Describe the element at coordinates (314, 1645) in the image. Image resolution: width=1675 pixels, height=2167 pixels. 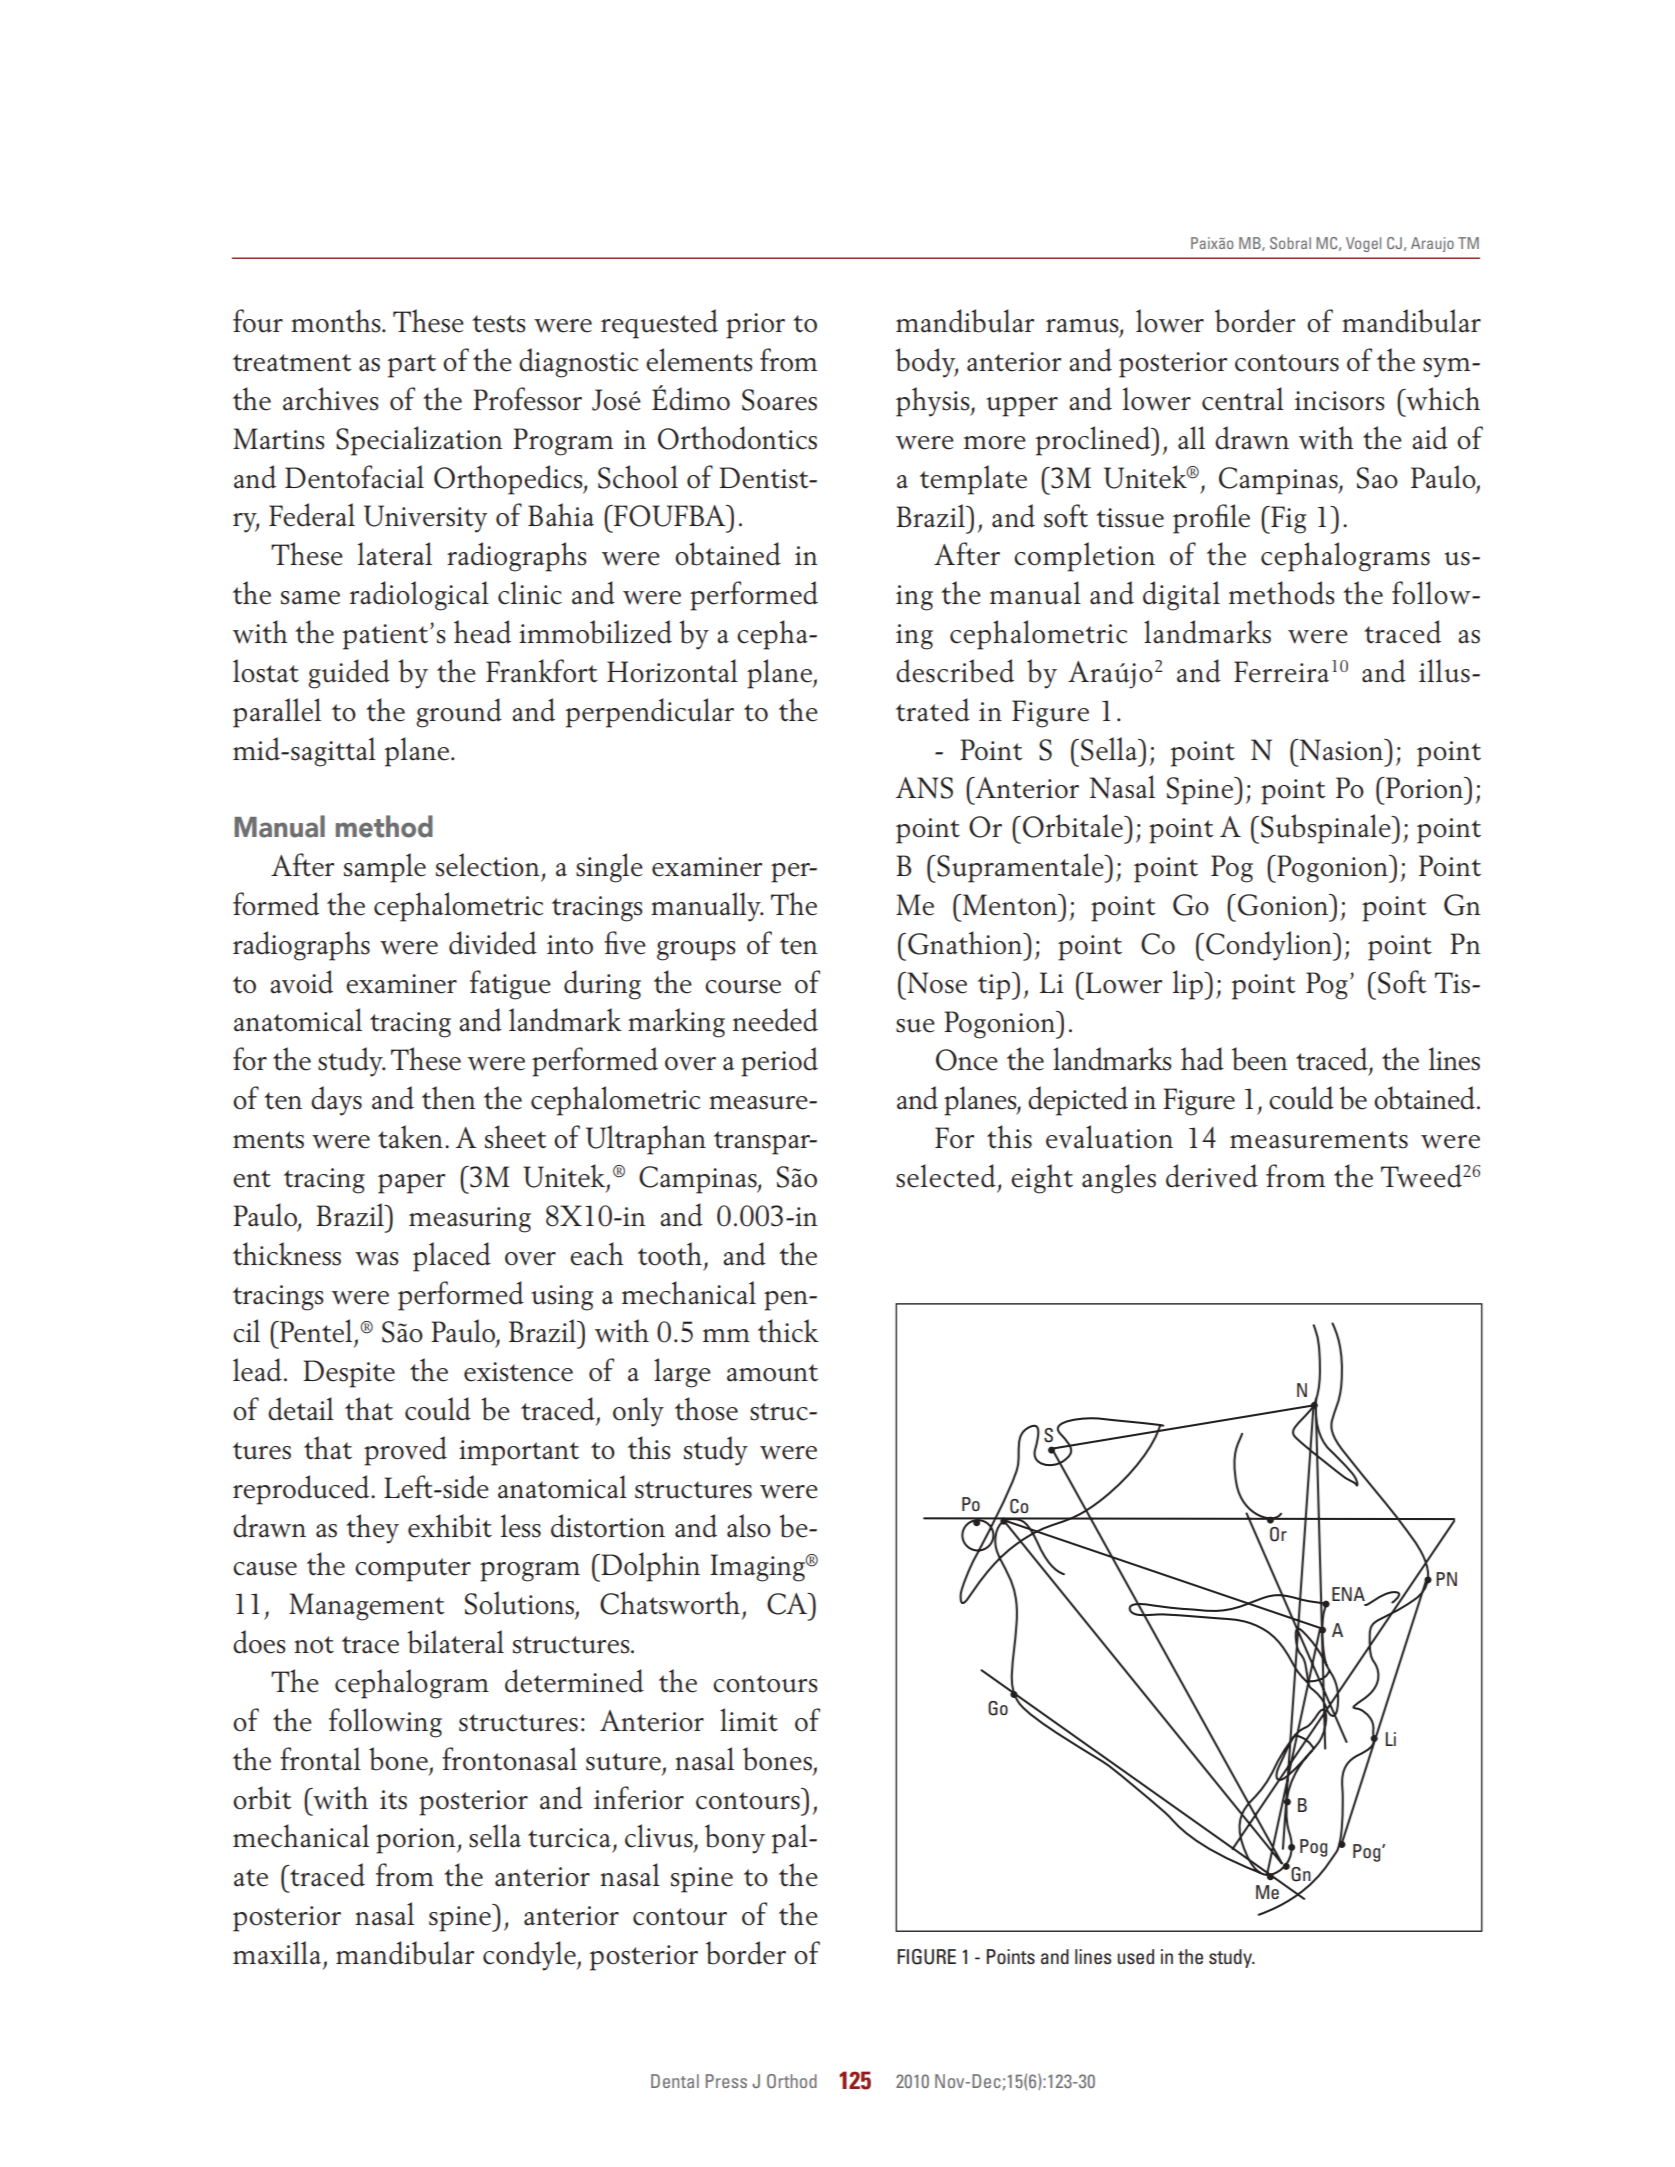
I see `not` at that location.
